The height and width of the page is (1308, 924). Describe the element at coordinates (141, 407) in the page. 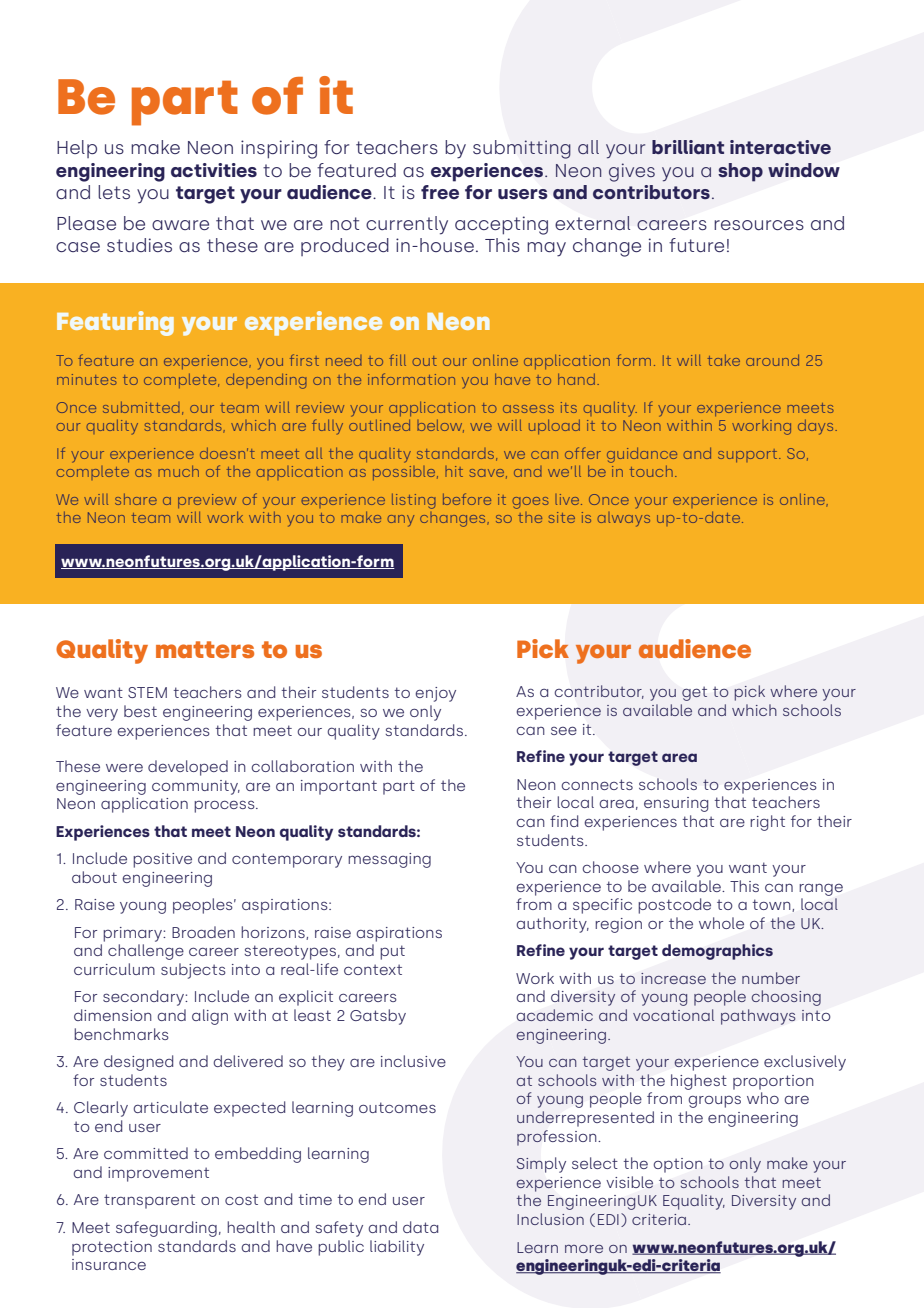

I see `submitted` at that location.
